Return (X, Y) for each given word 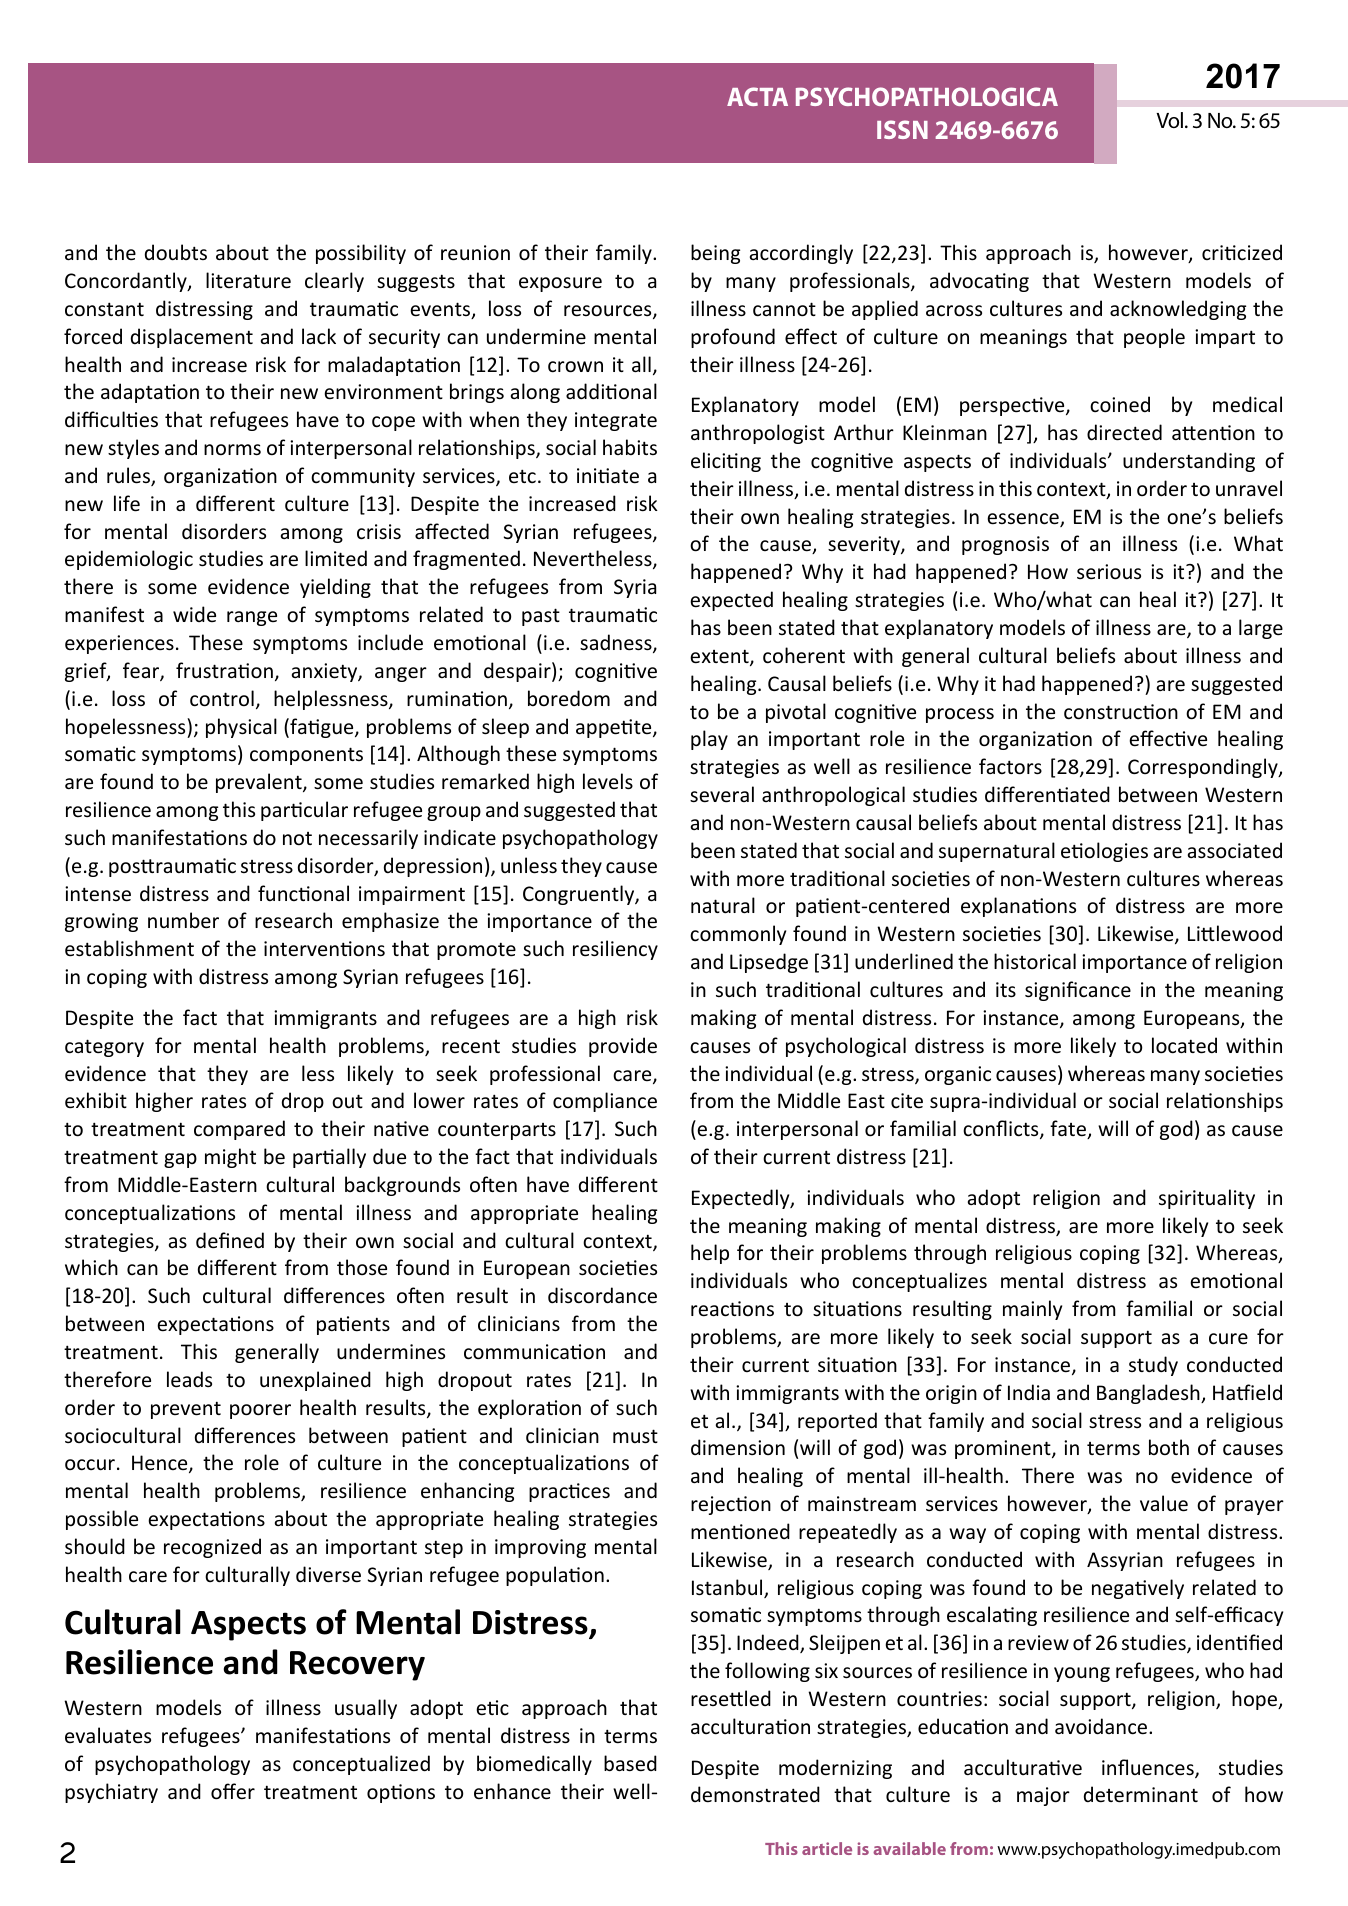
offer (233, 1791)
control (222, 698)
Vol (1169, 120)
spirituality (1207, 1199)
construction (1121, 712)
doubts (176, 252)
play (709, 740)
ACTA (757, 96)
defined (230, 1240)
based (630, 1763)
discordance (602, 1295)
